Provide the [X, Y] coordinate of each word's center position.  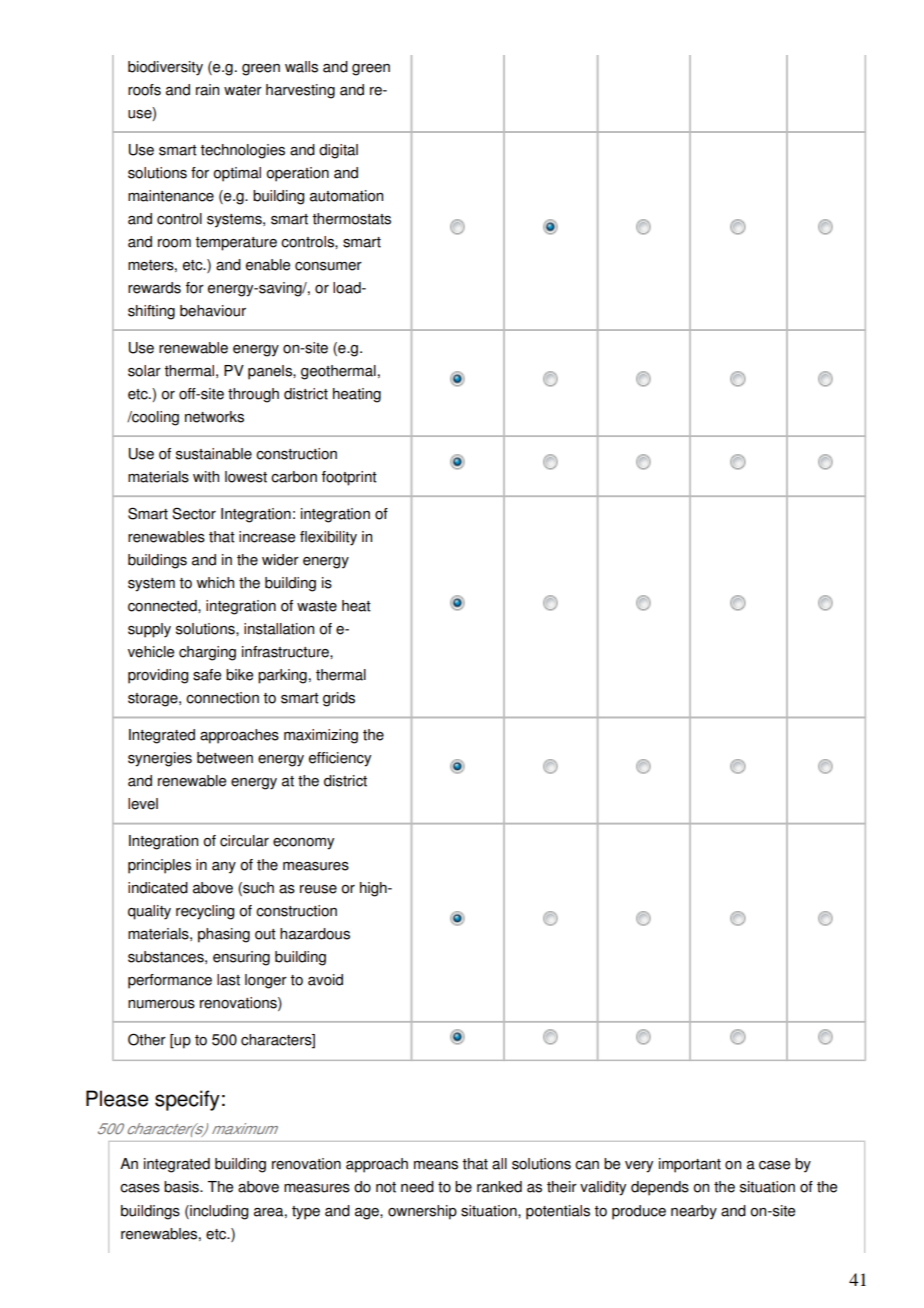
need [417, 1187]
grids [339, 699]
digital [338, 151]
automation [346, 196]
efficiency [340, 759]
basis [182, 1187]
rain [207, 90]
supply [149, 630]
